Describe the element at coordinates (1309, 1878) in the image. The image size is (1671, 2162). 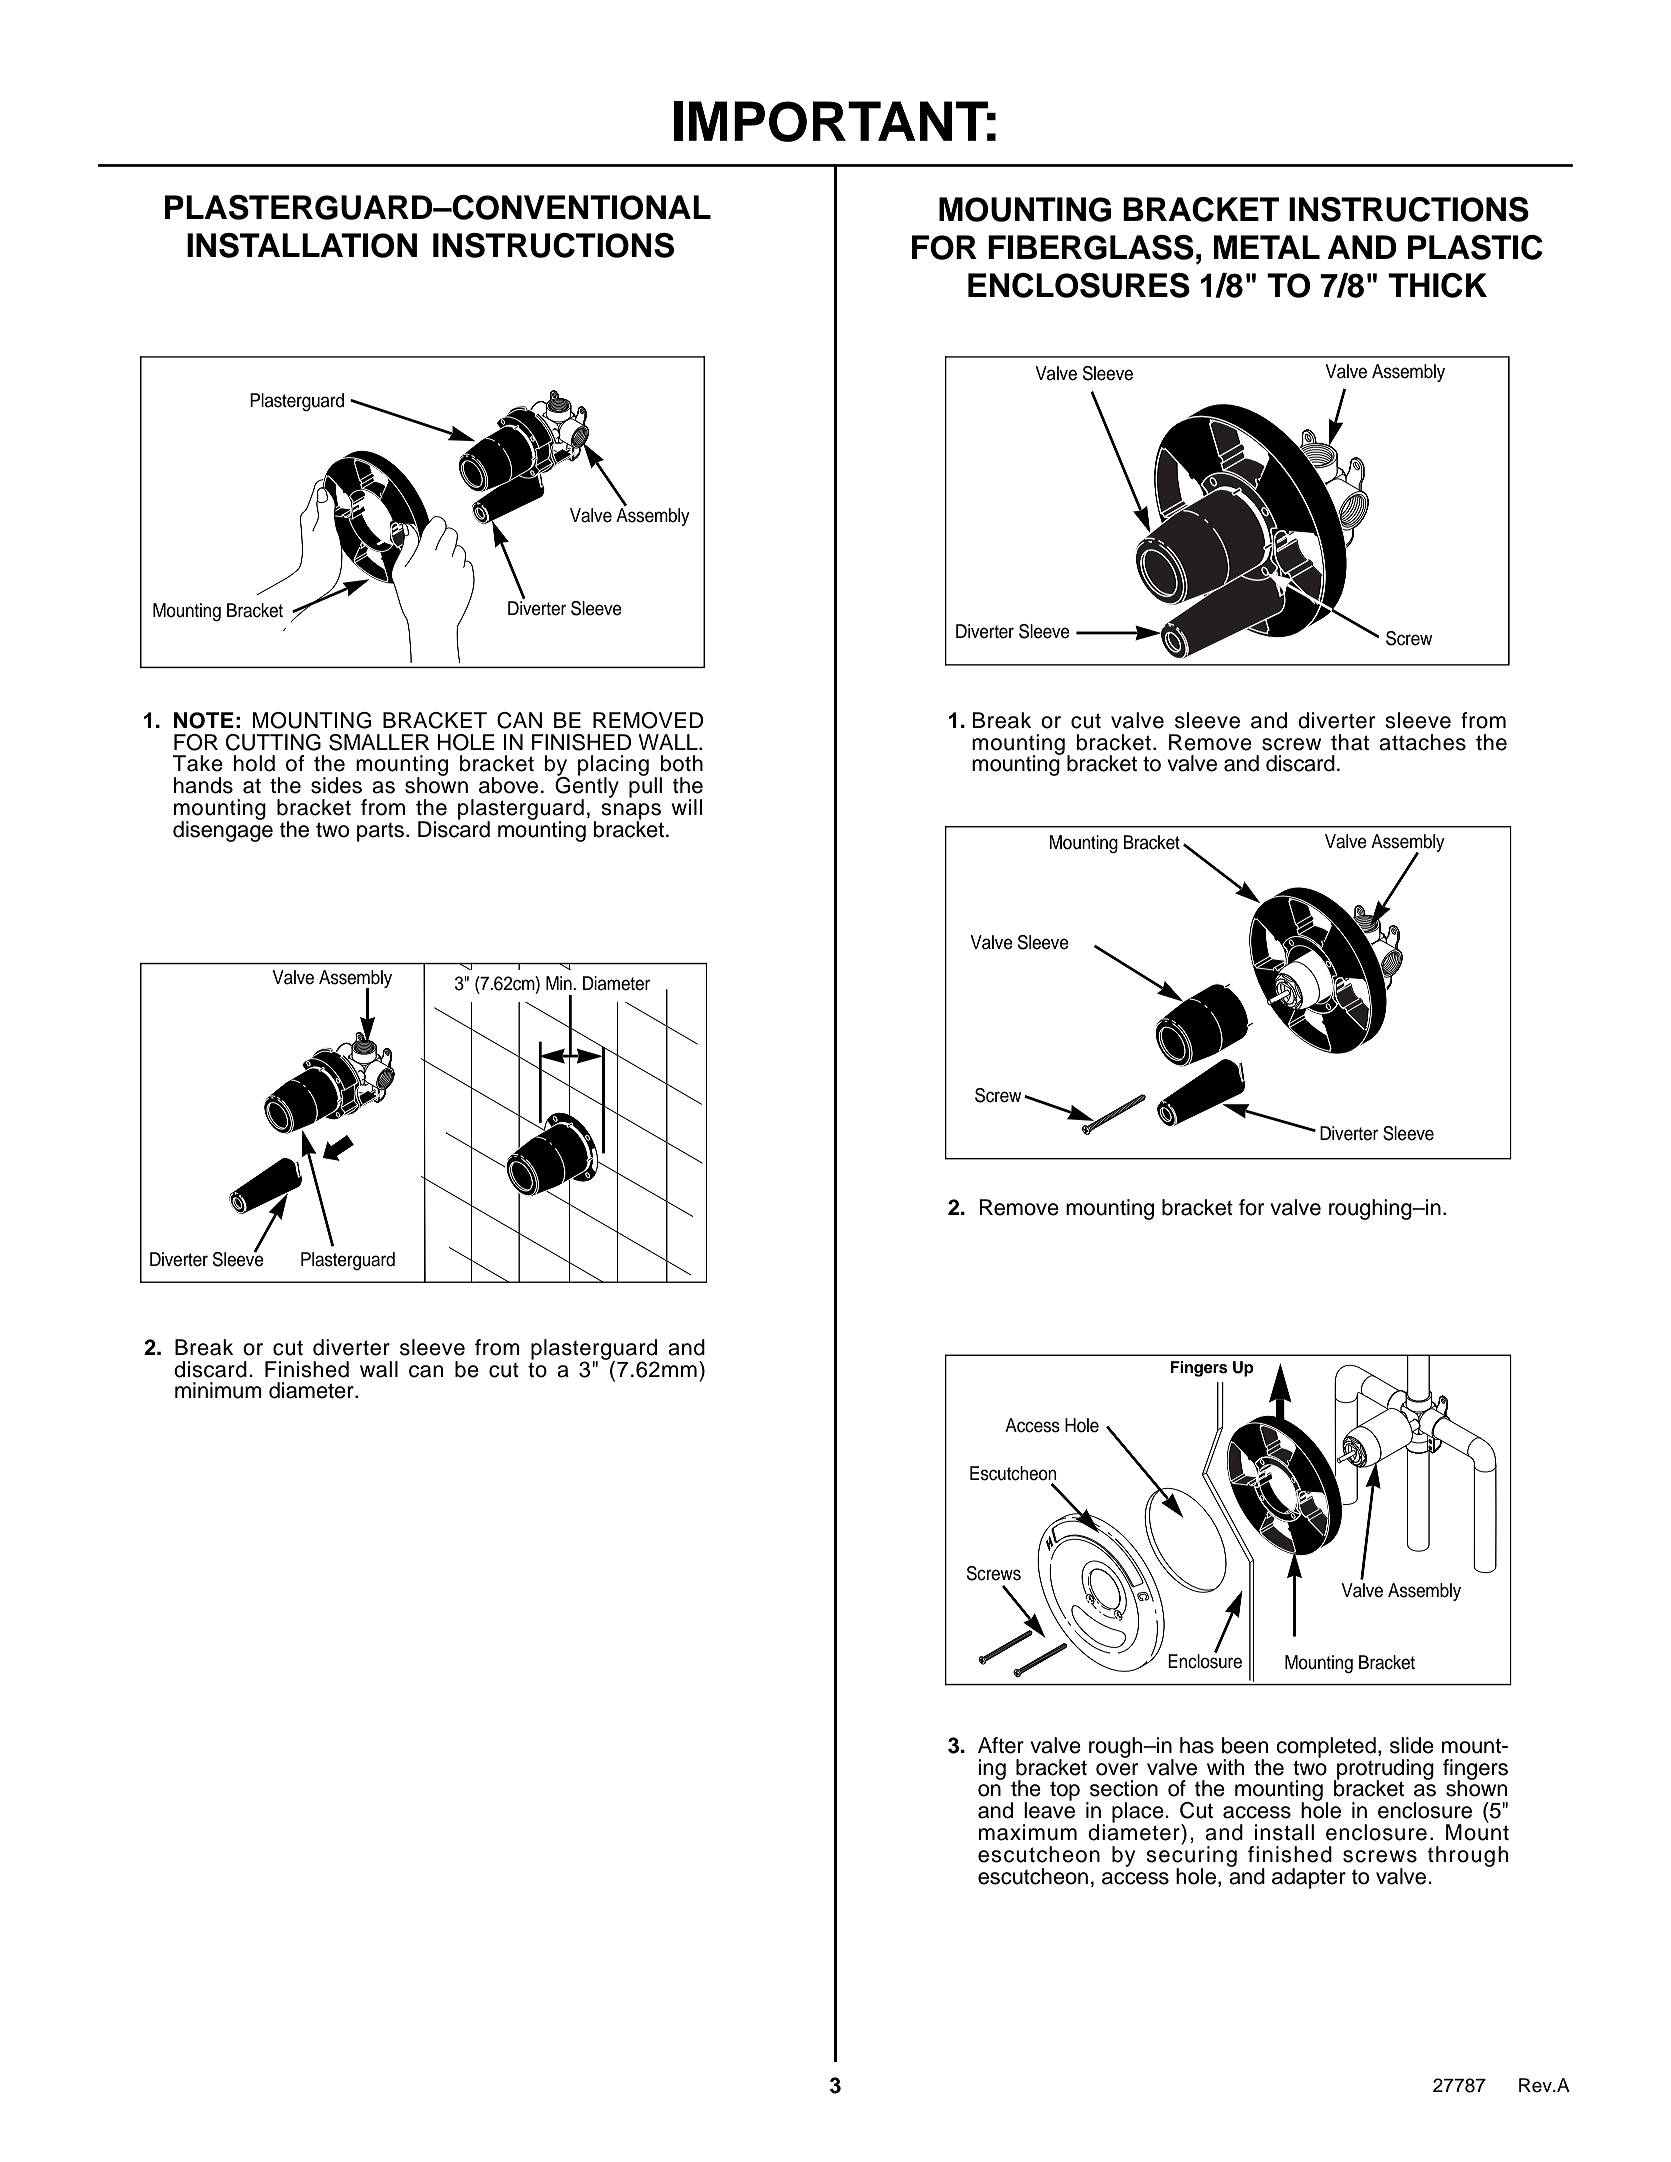
I see `adapter` at that location.
